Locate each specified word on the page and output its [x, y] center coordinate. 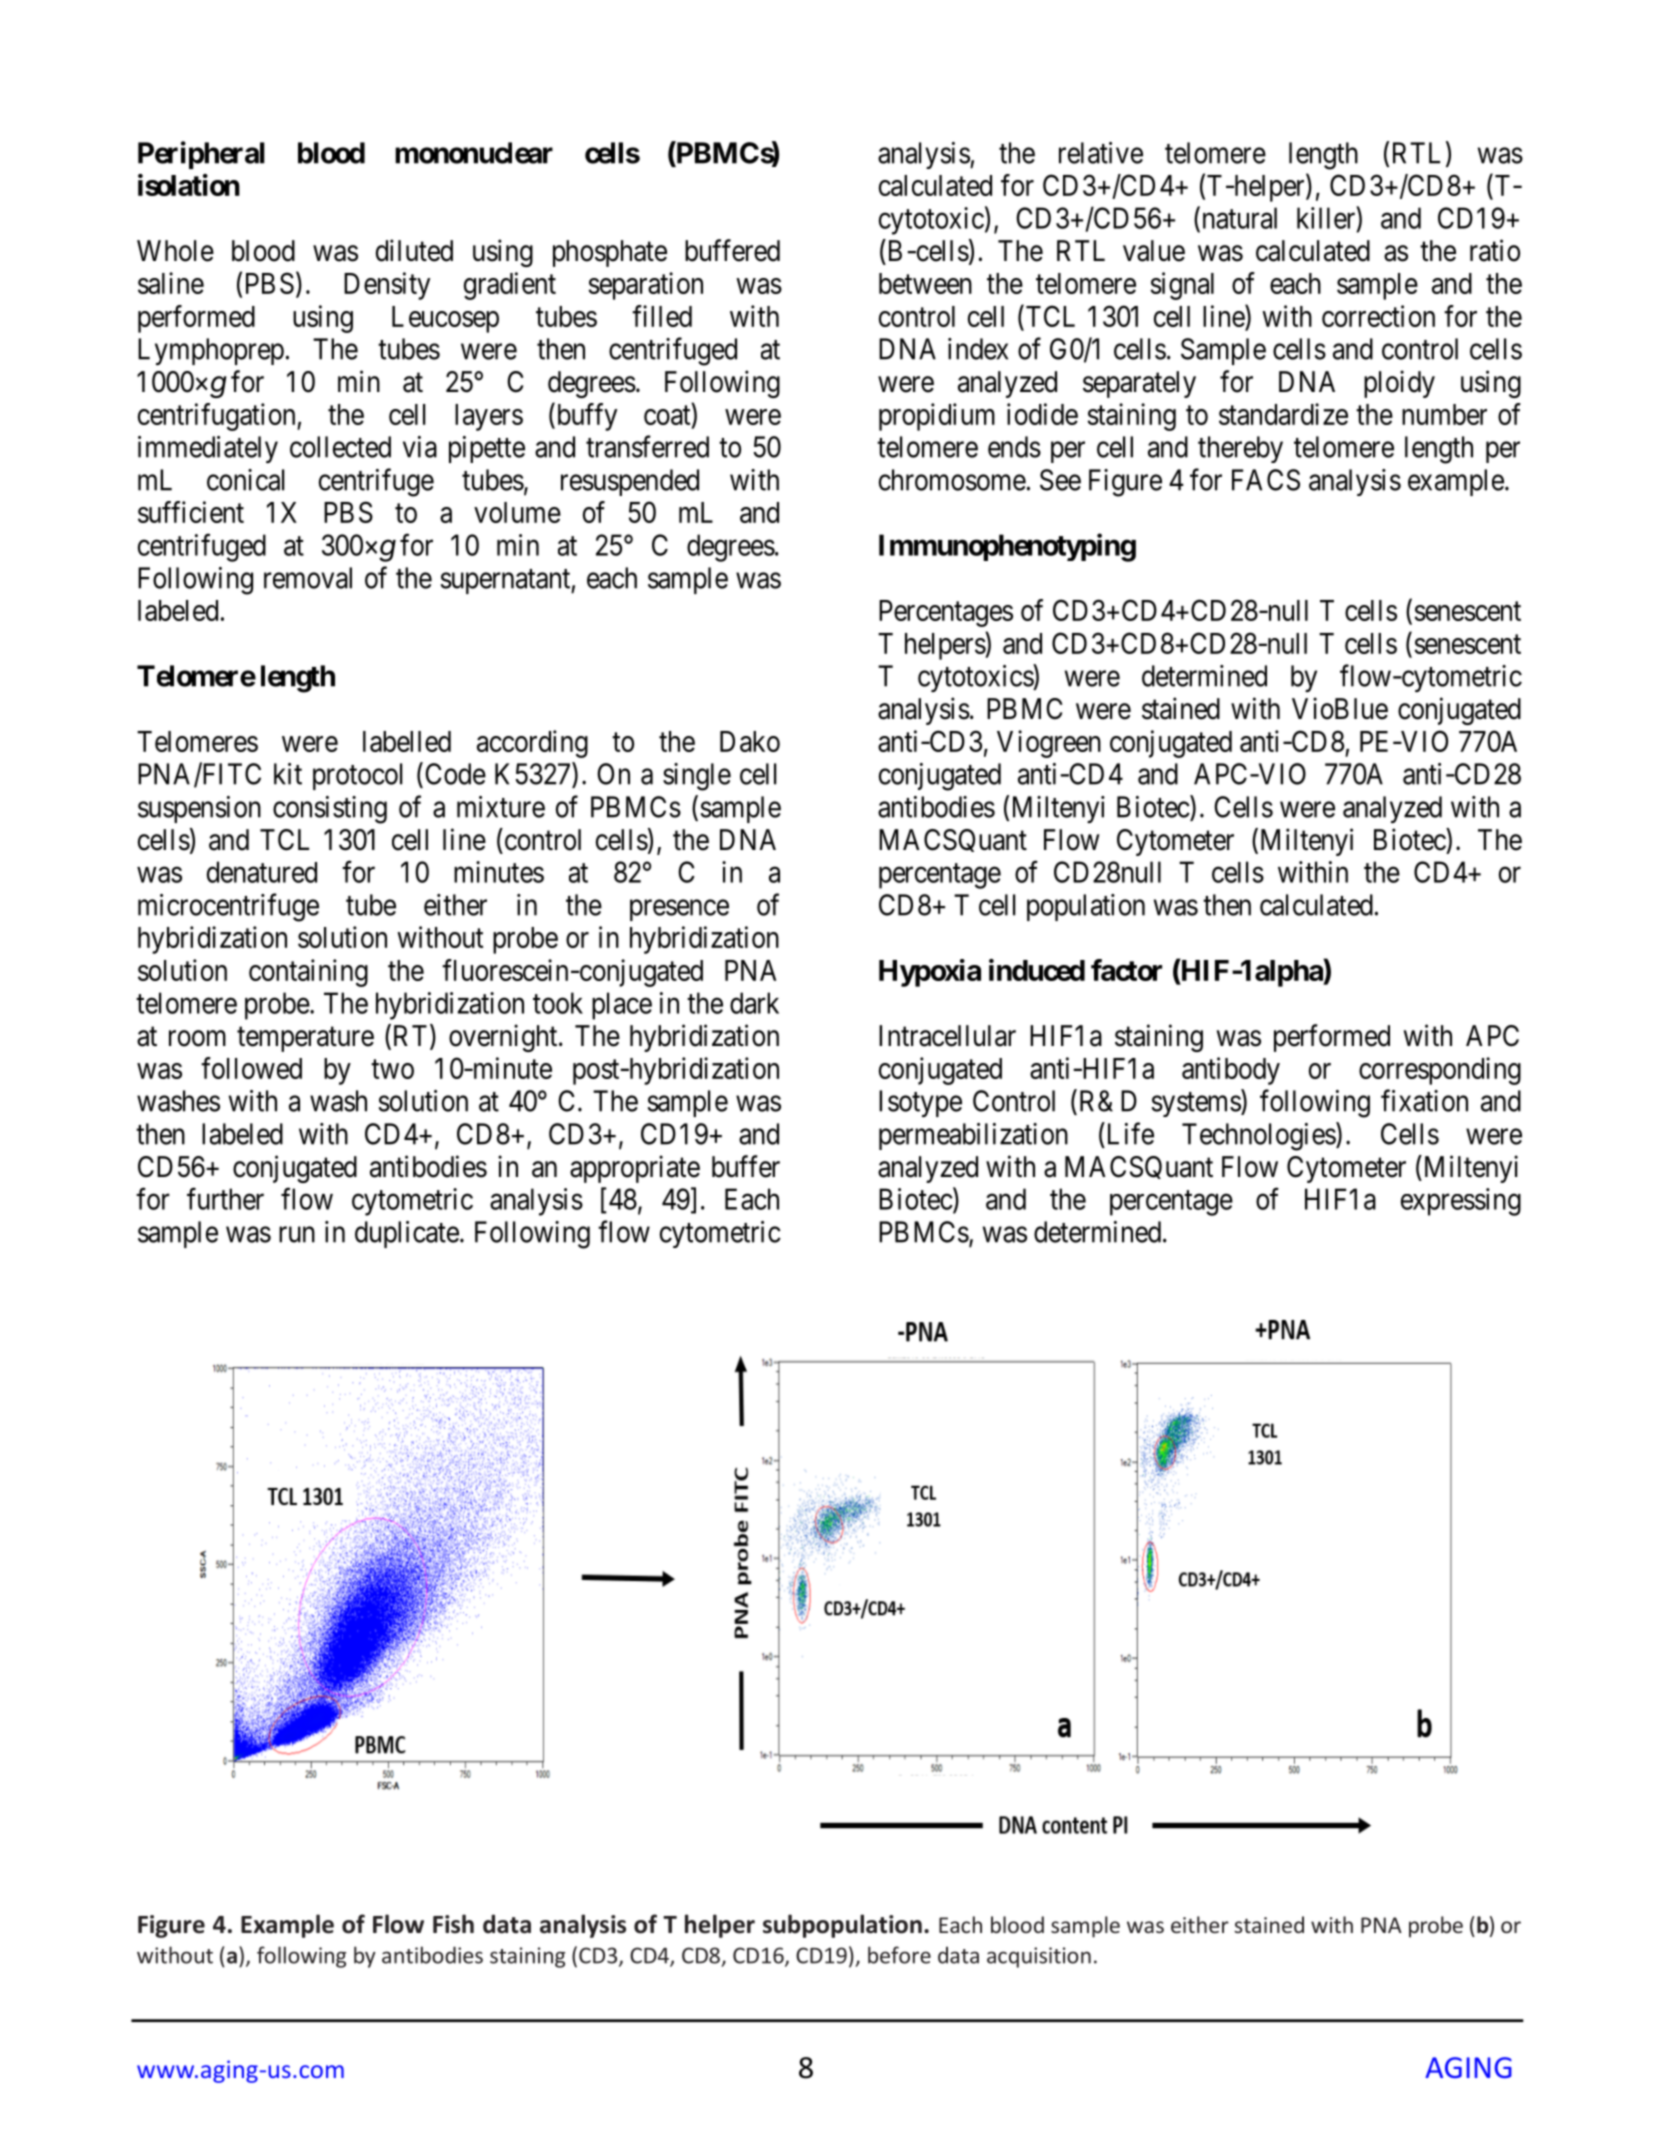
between [925, 283]
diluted [414, 250]
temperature [305, 1039]
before [899, 1955]
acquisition [1039, 1957]
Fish [453, 1924]
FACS [1266, 480]
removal [308, 578]
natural [1238, 219]
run [297, 1235]
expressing [1461, 1202]
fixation [1424, 1100]
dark [754, 1003]
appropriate [635, 1169]
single [697, 777]
